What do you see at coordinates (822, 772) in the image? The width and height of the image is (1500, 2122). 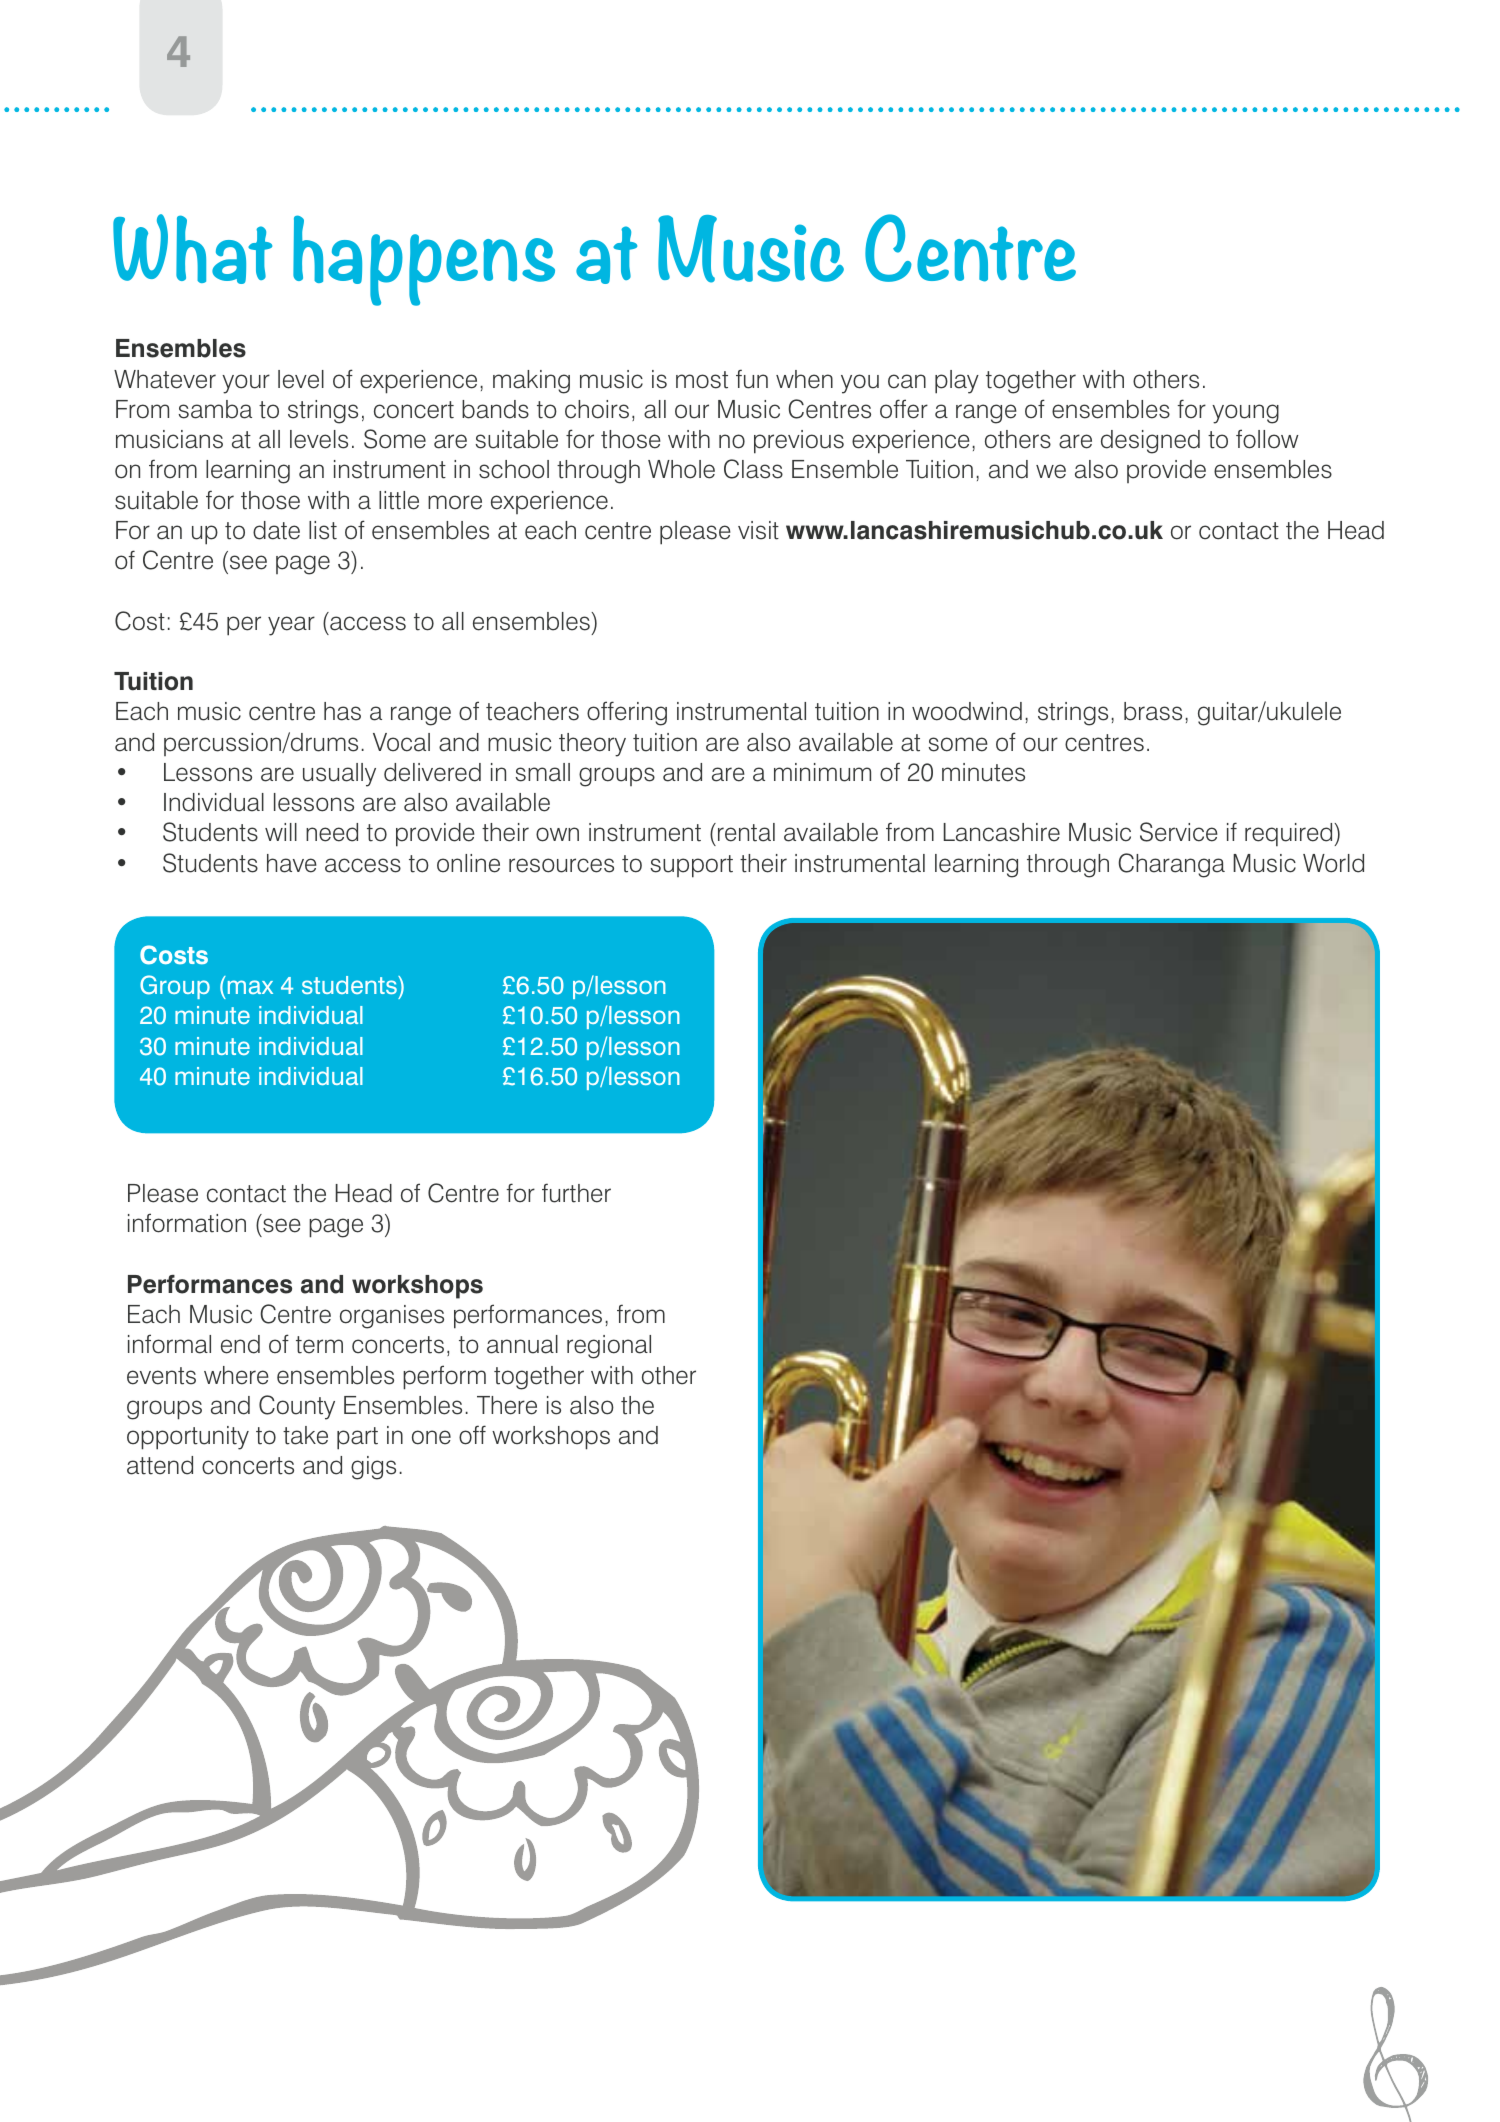 I see `minimum` at bounding box center [822, 772].
